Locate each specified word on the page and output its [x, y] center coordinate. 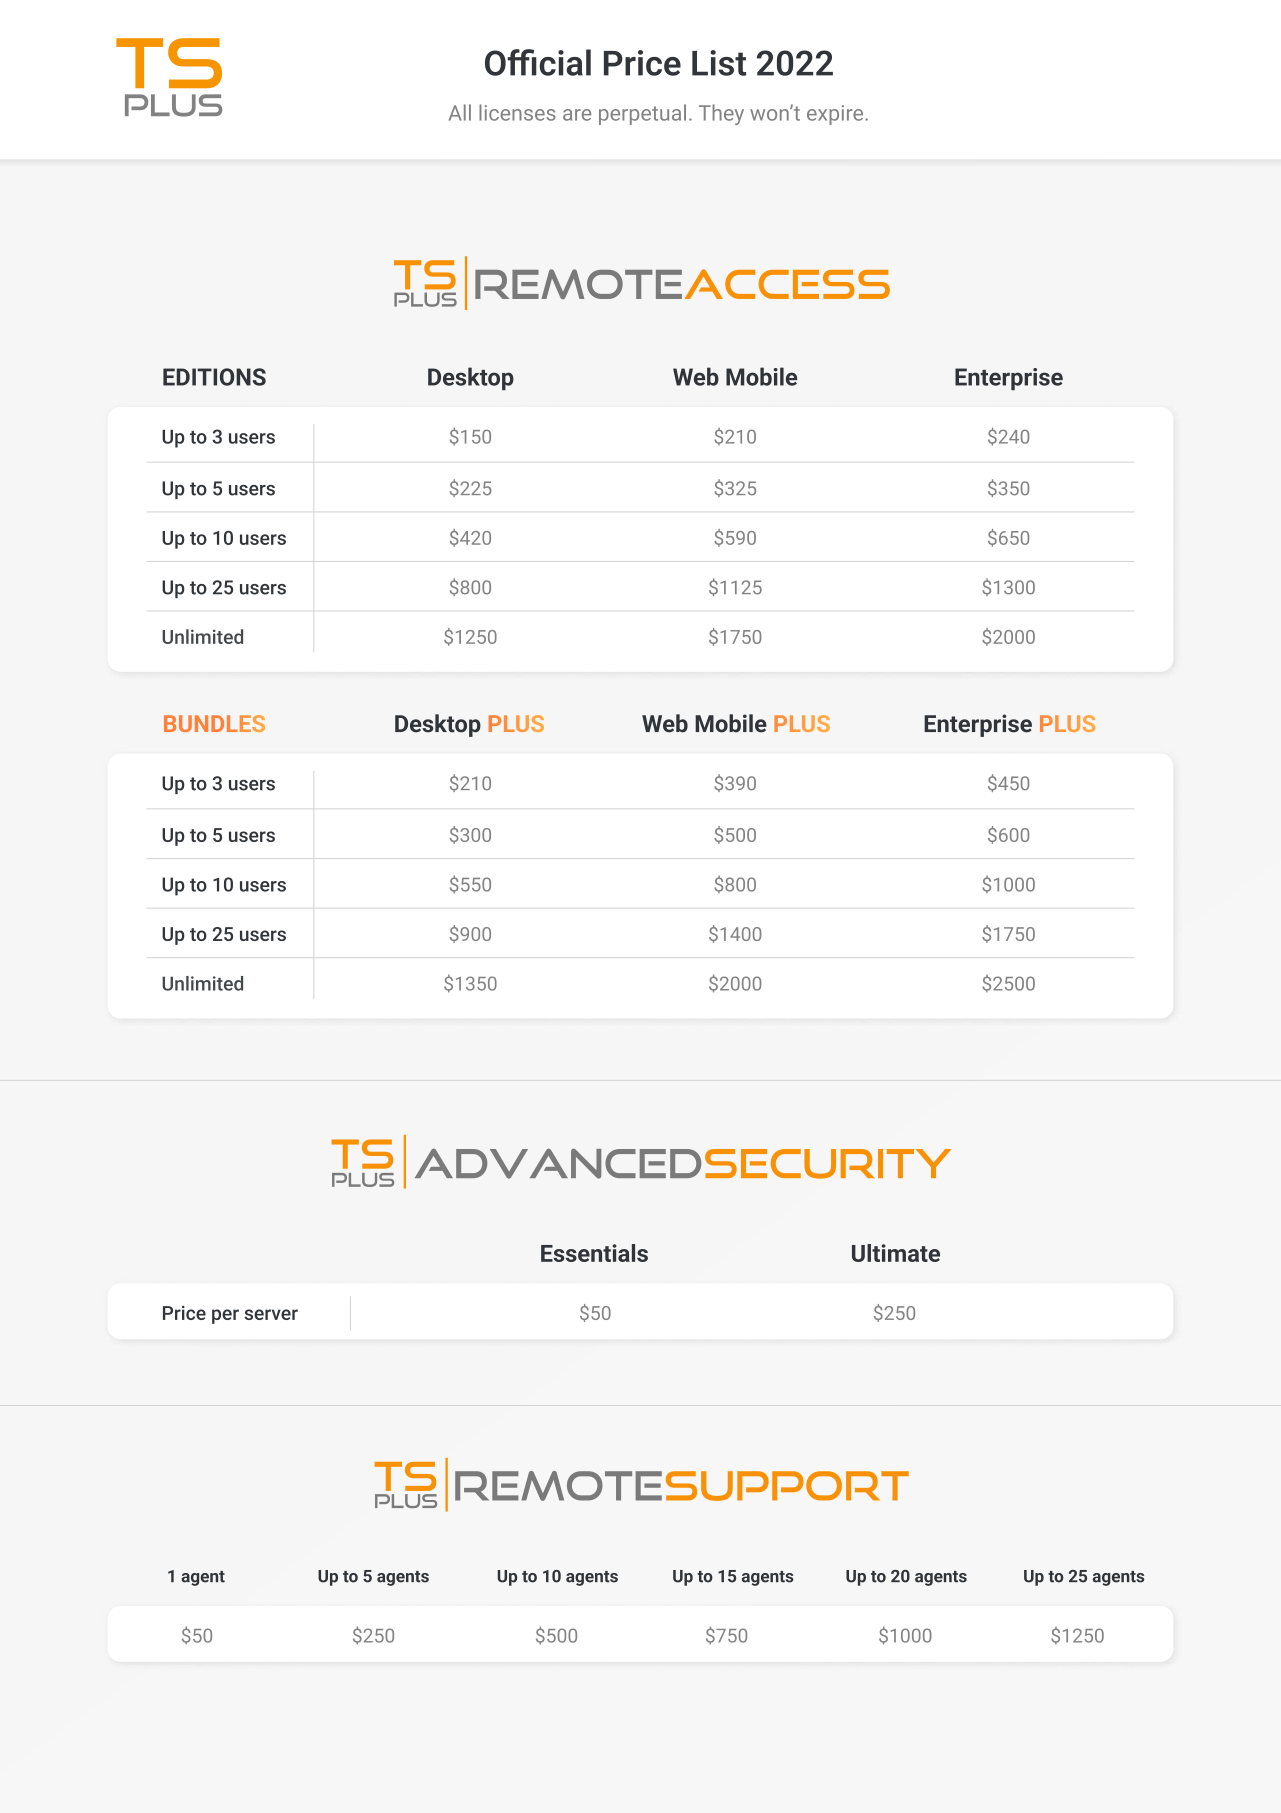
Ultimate [896, 1253]
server [271, 1314]
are [577, 115]
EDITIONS [214, 377]
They [721, 114]
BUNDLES [214, 723]
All [460, 112]
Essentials [594, 1253]
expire [835, 115]
